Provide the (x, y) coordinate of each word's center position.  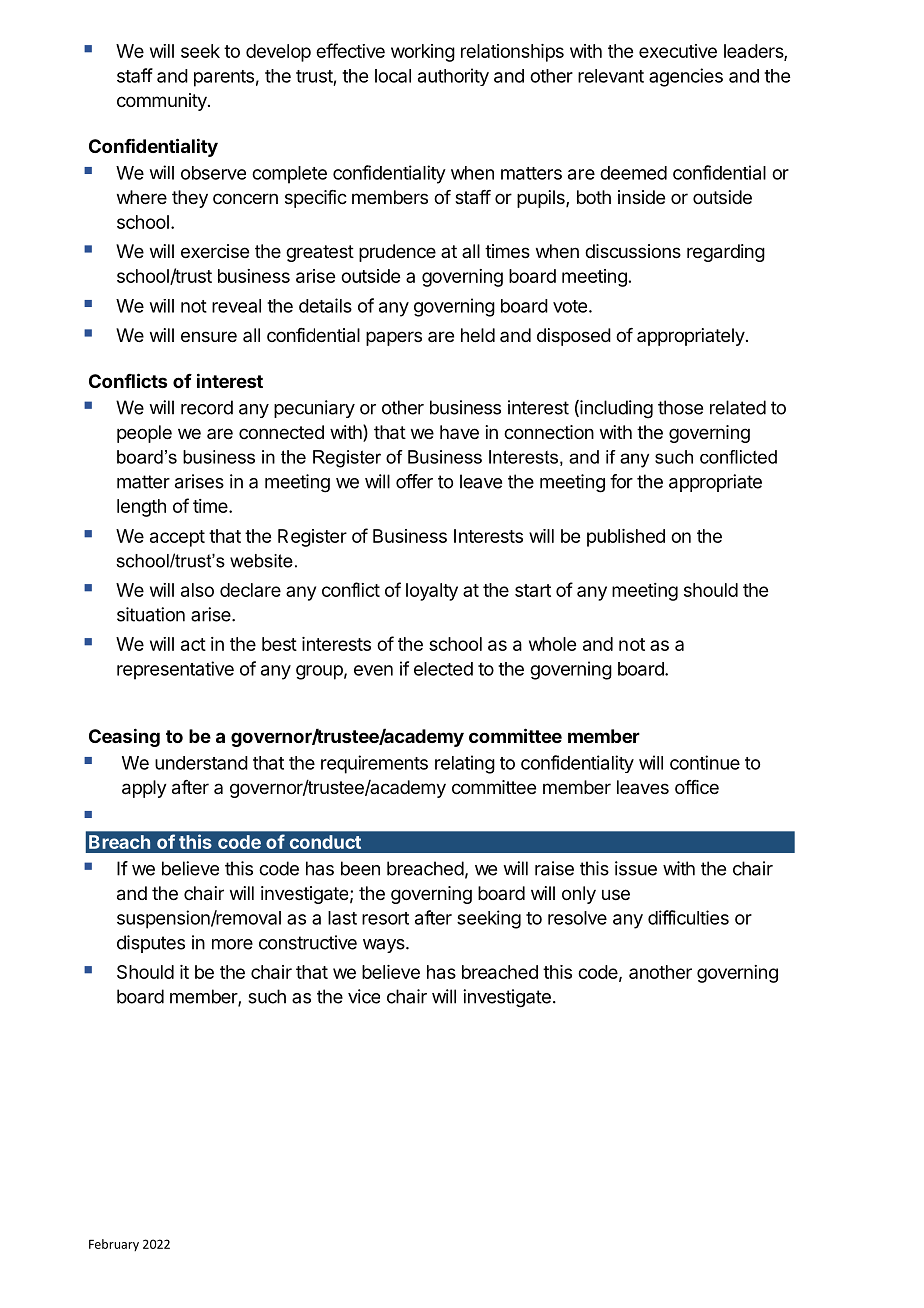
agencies (686, 77)
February (114, 1245)
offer (414, 481)
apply (144, 789)
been (360, 868)
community (163, 102)
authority (453, 77)
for (621, 481)
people (144, 434)
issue (636, 868)
